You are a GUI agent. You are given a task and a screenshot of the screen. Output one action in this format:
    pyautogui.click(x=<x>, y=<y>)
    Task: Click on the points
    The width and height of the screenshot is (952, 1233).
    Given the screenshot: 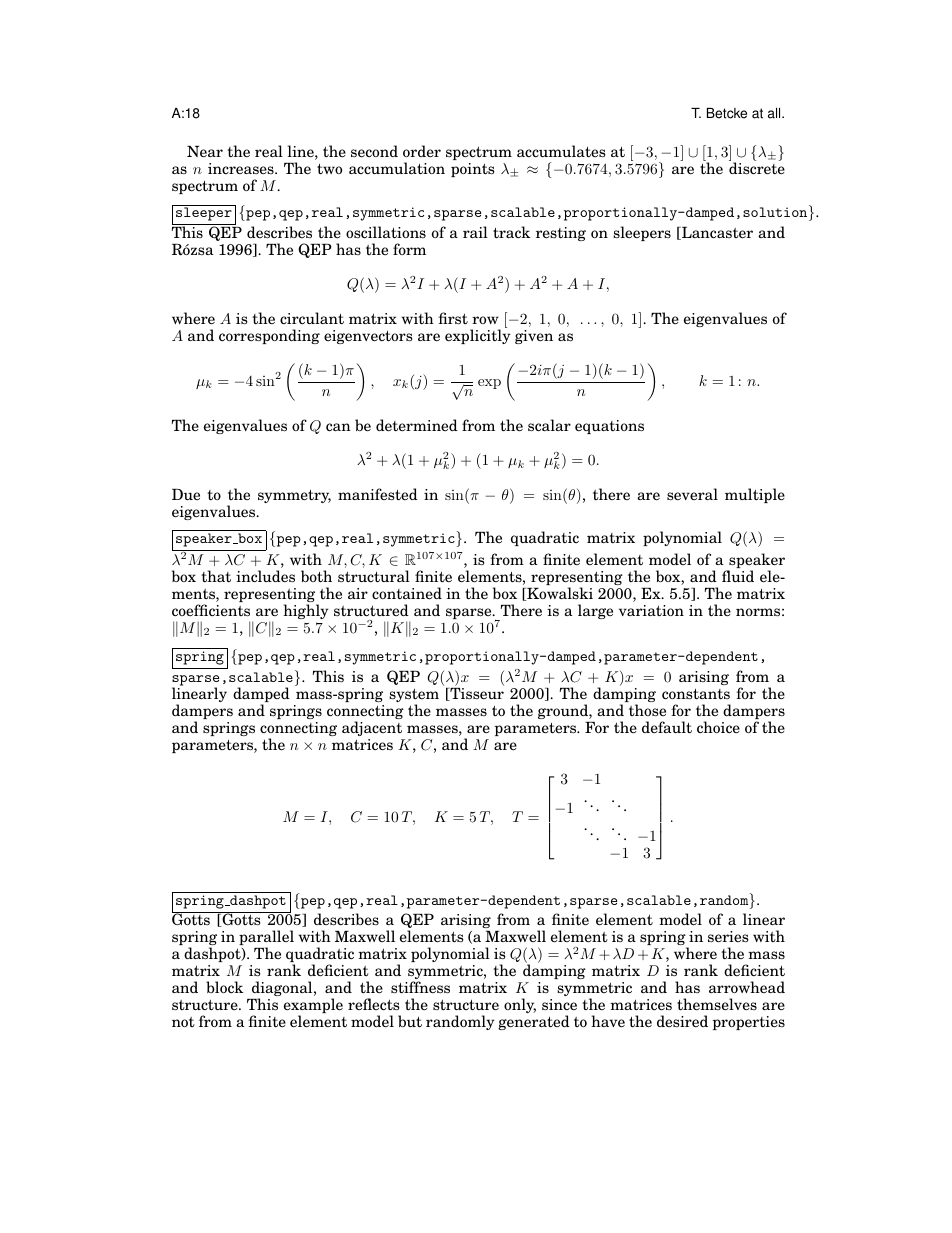 What is the action you would take?
    pyautogui.click(x=473, y=170)
